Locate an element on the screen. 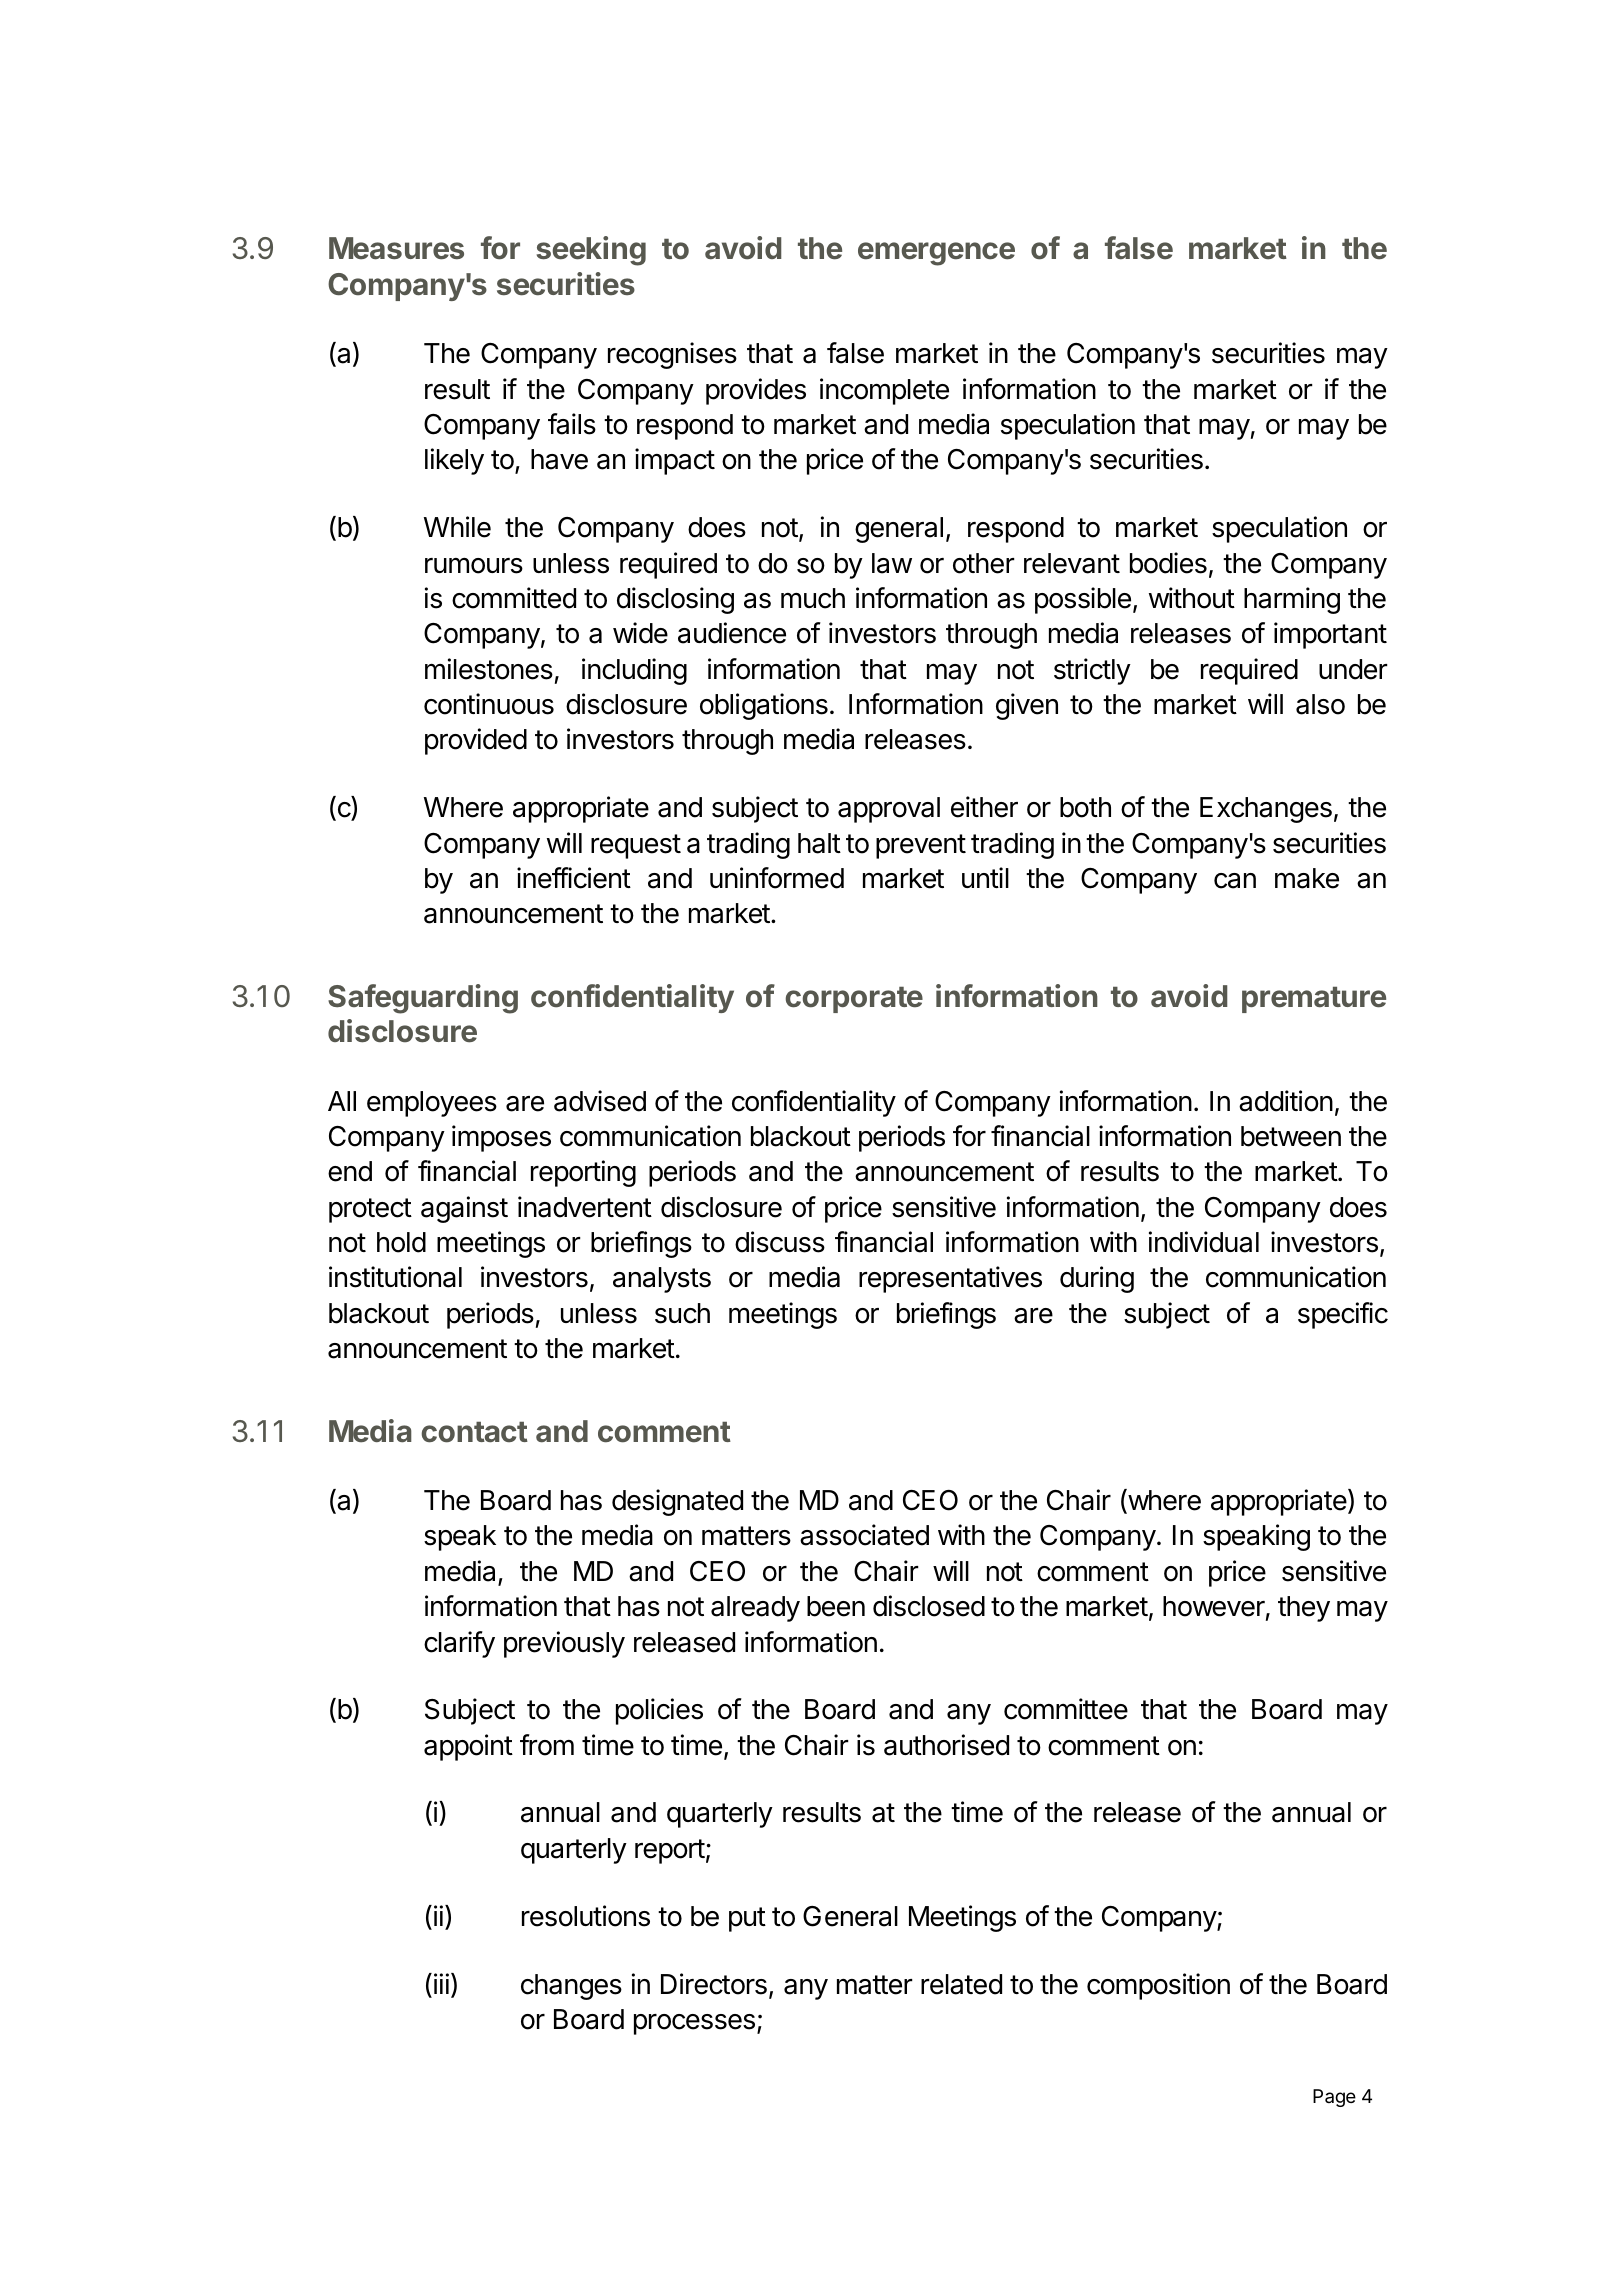 The image size is (1618, 2288). Measures is located at coordinates (396, 248).
